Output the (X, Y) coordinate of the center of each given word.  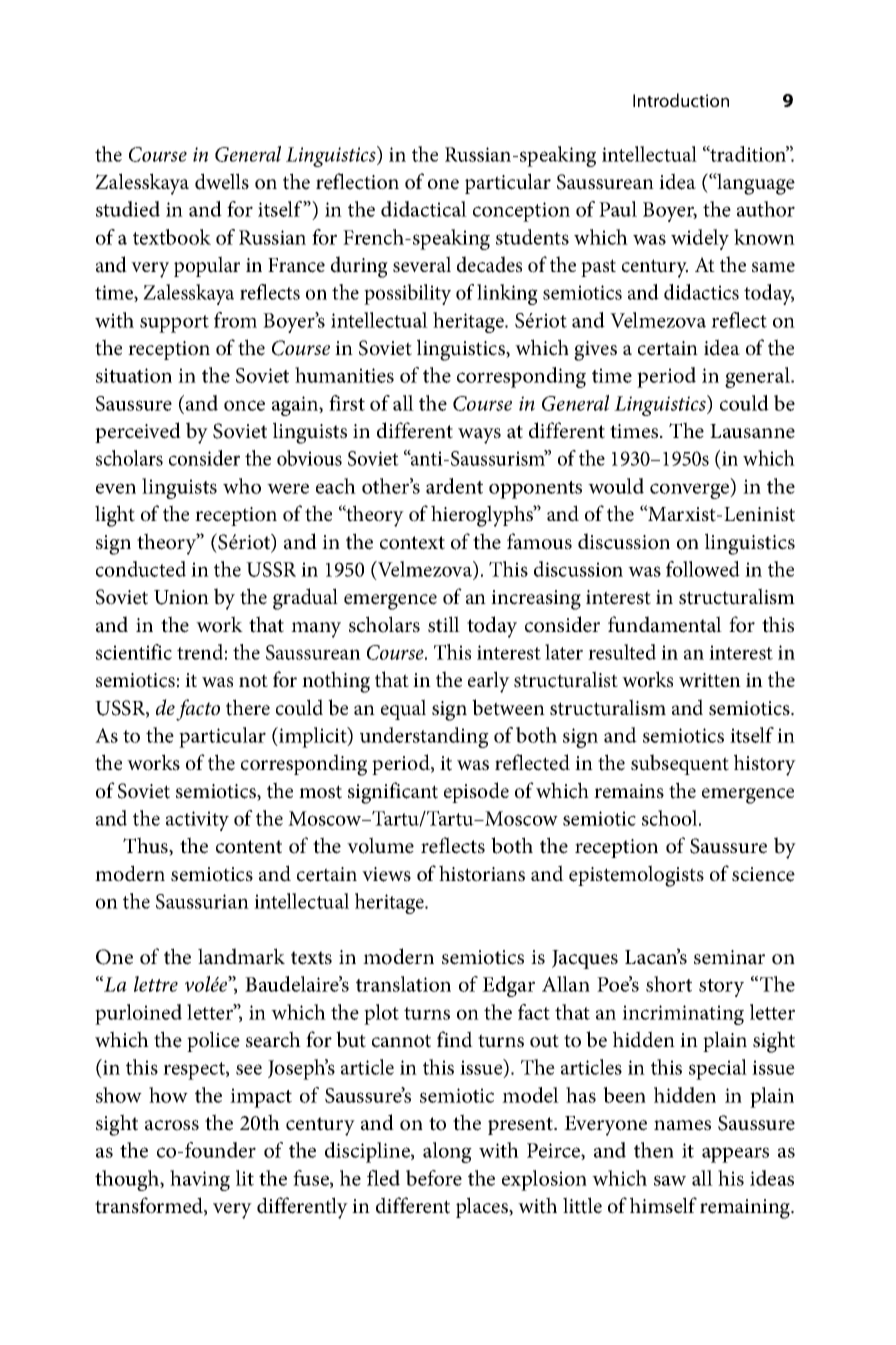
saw (670, 1180)
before (434, 1178)
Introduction (681, 100)
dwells (222, 181)
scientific (134, 652)
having (200, 1180)
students (532, 237)
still (444, 624)
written (710, 680)
